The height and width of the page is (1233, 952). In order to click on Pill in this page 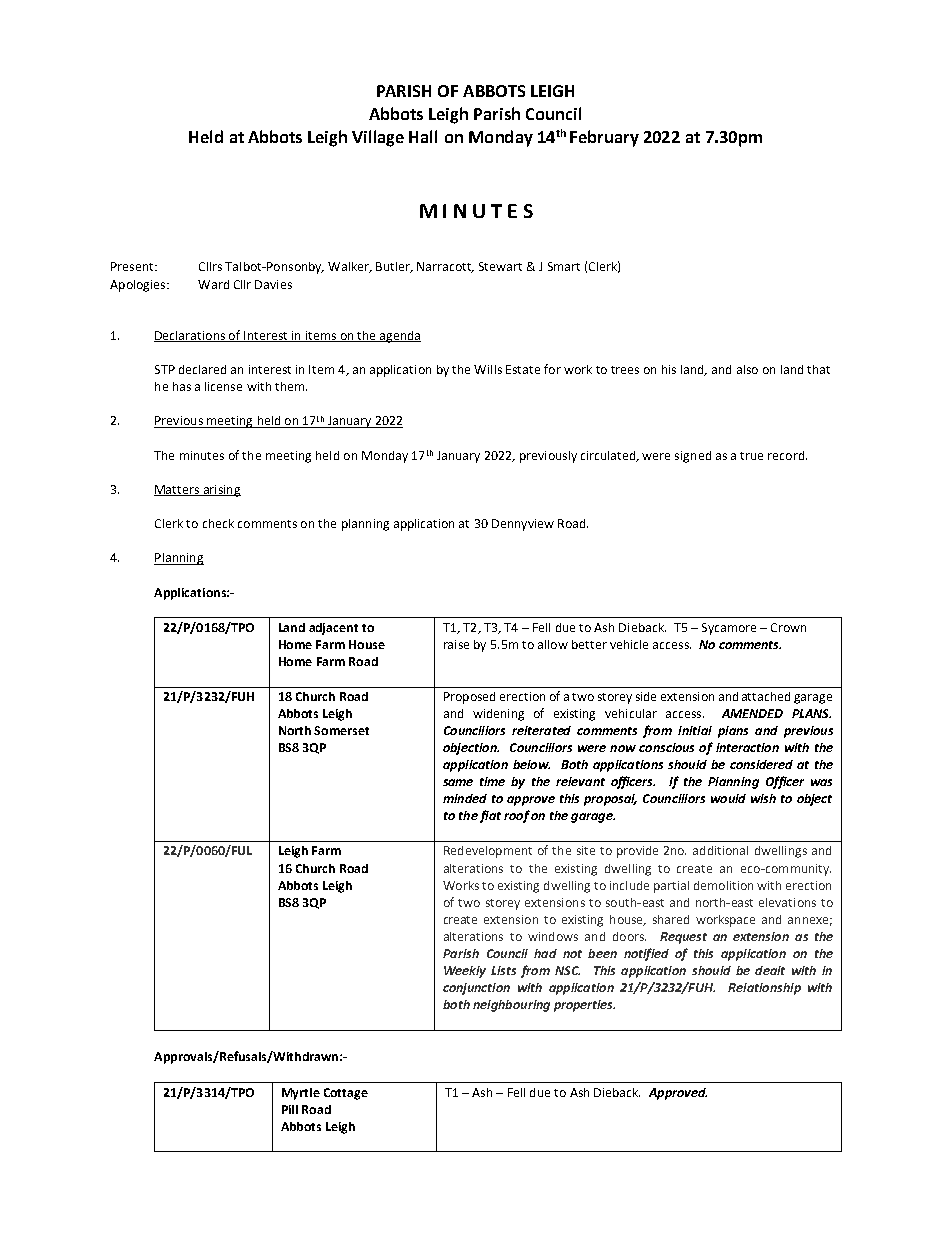, I will do `click(290, 1109)`.
